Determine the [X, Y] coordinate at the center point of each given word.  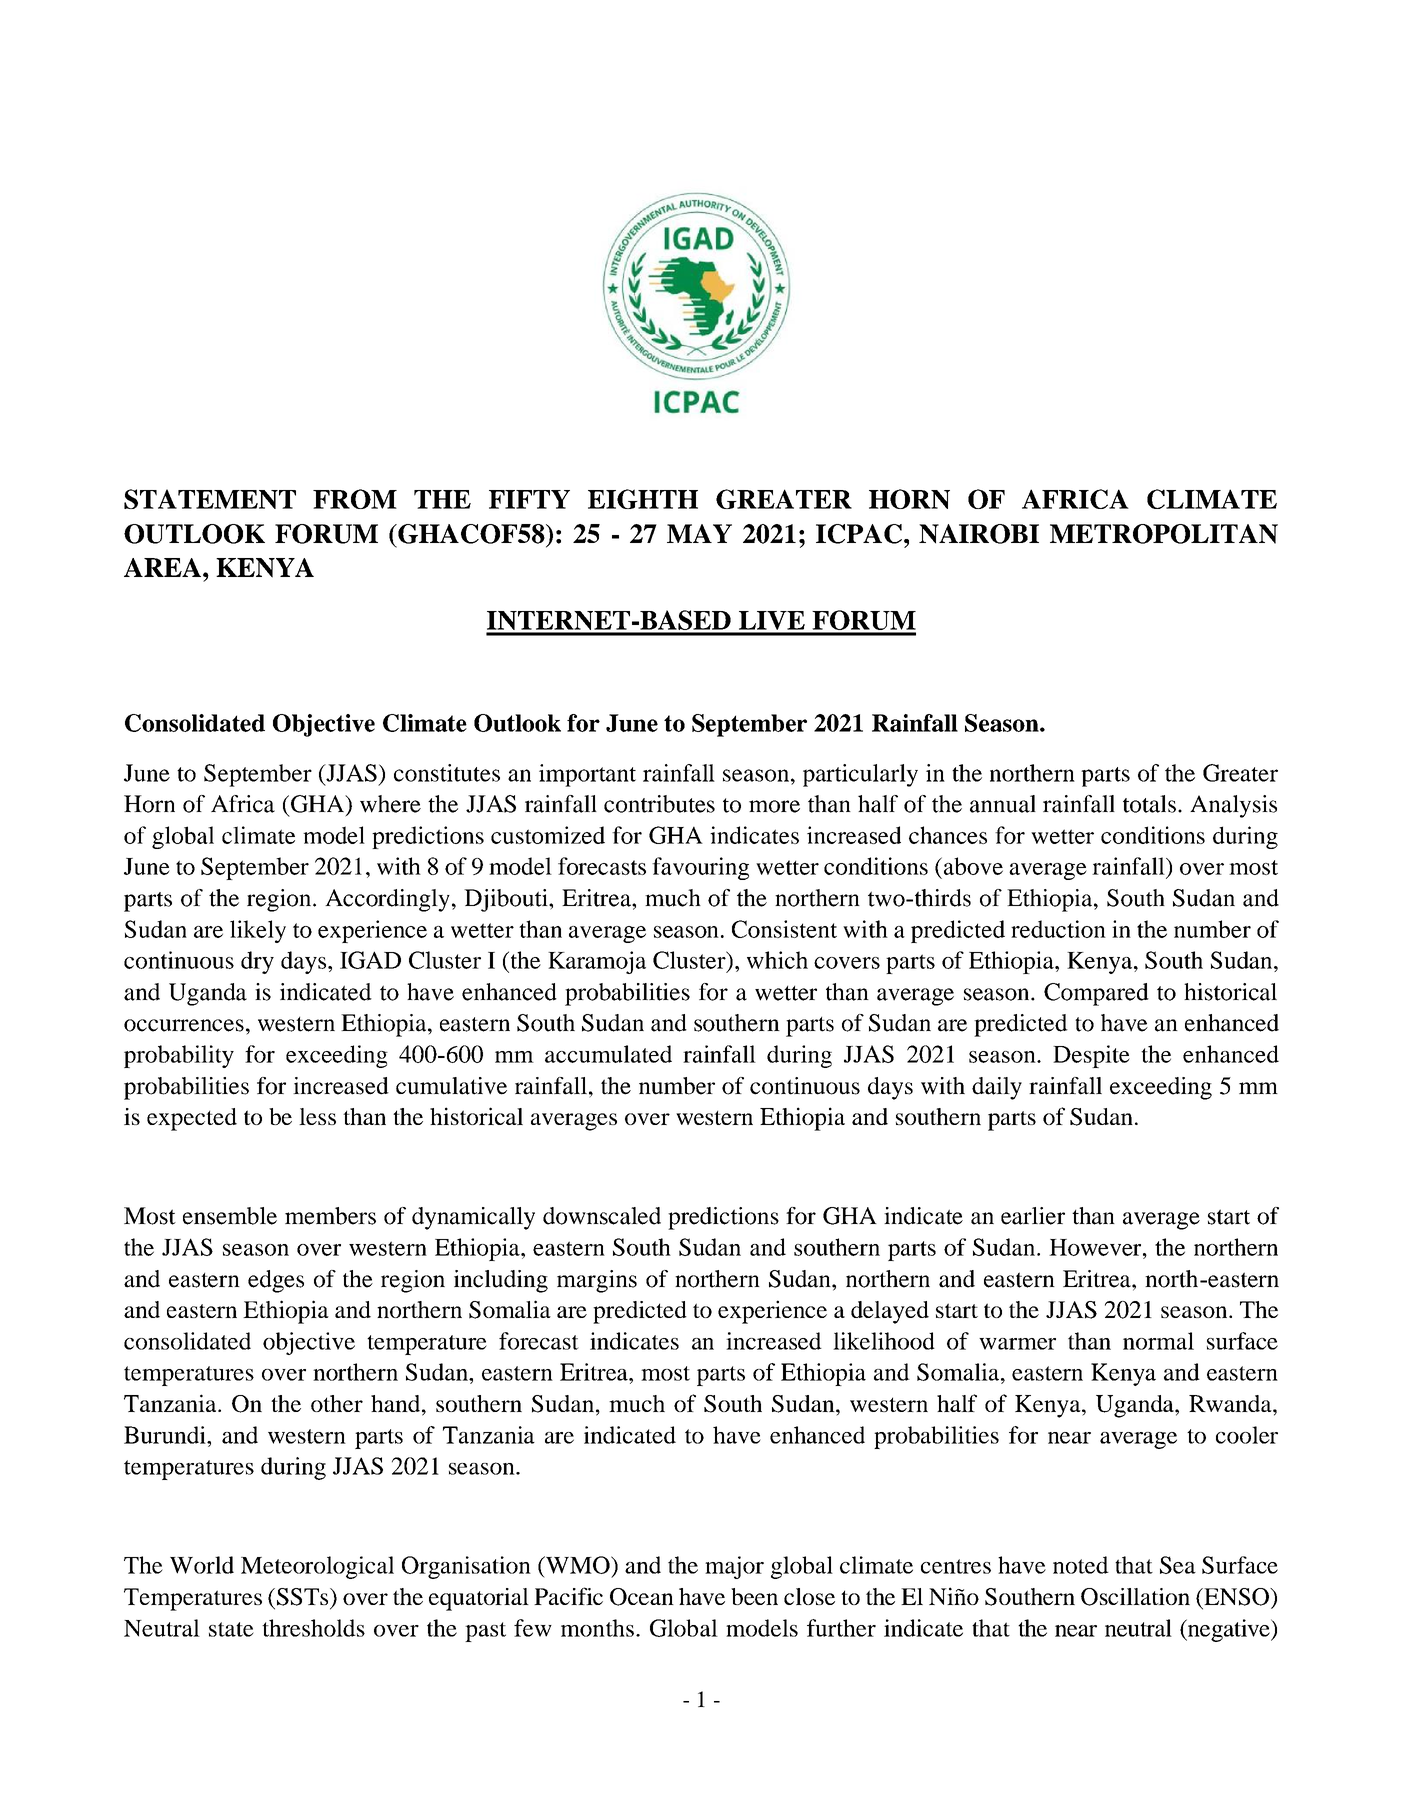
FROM [355, 499]
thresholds [313, 1628]
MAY [699, 533]
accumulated [608, 1054]
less [317, 1116]
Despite [1091, 1056]
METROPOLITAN [1164, 534]
